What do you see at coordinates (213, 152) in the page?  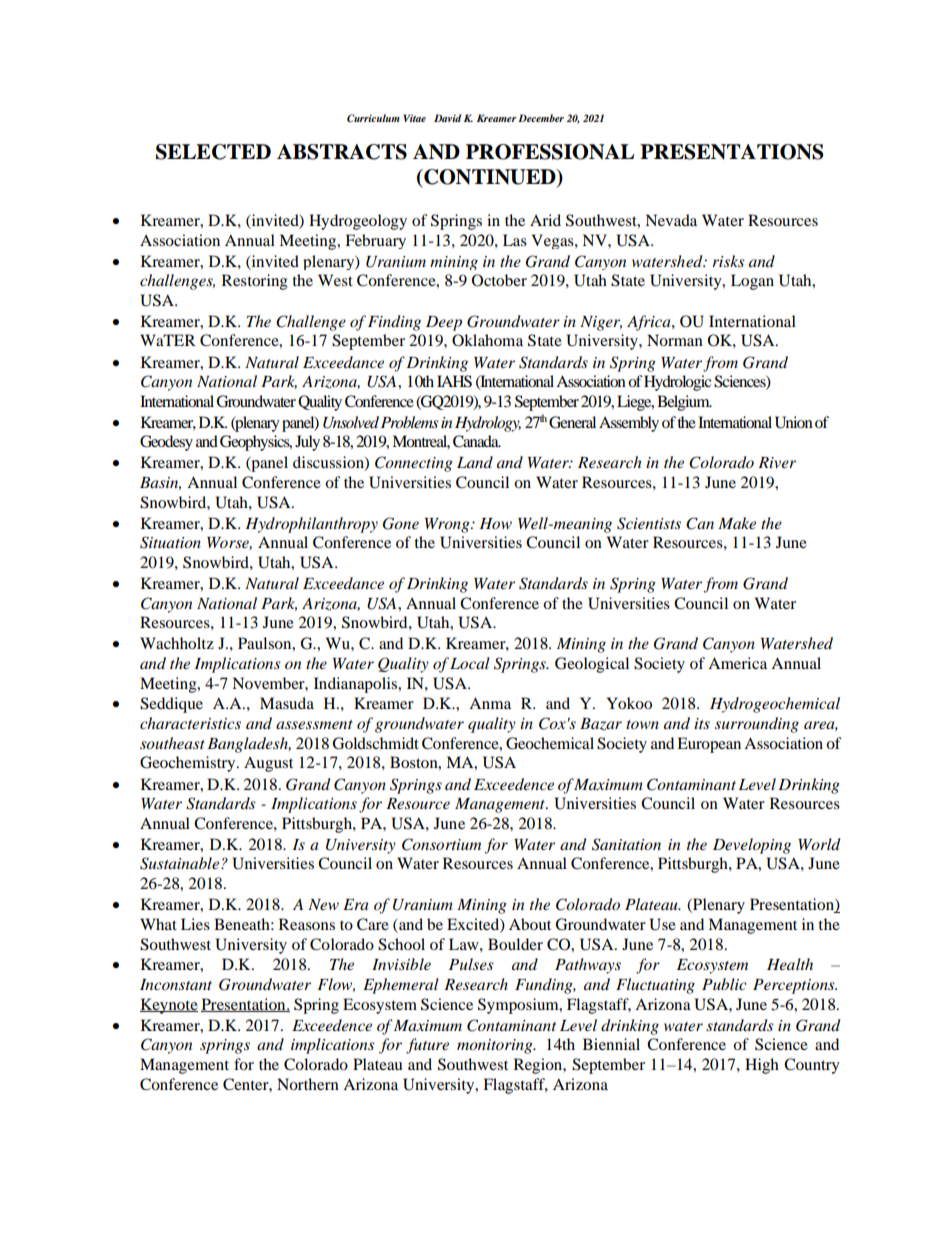 I see `SELECTED` at bounding box center [213, 152].
